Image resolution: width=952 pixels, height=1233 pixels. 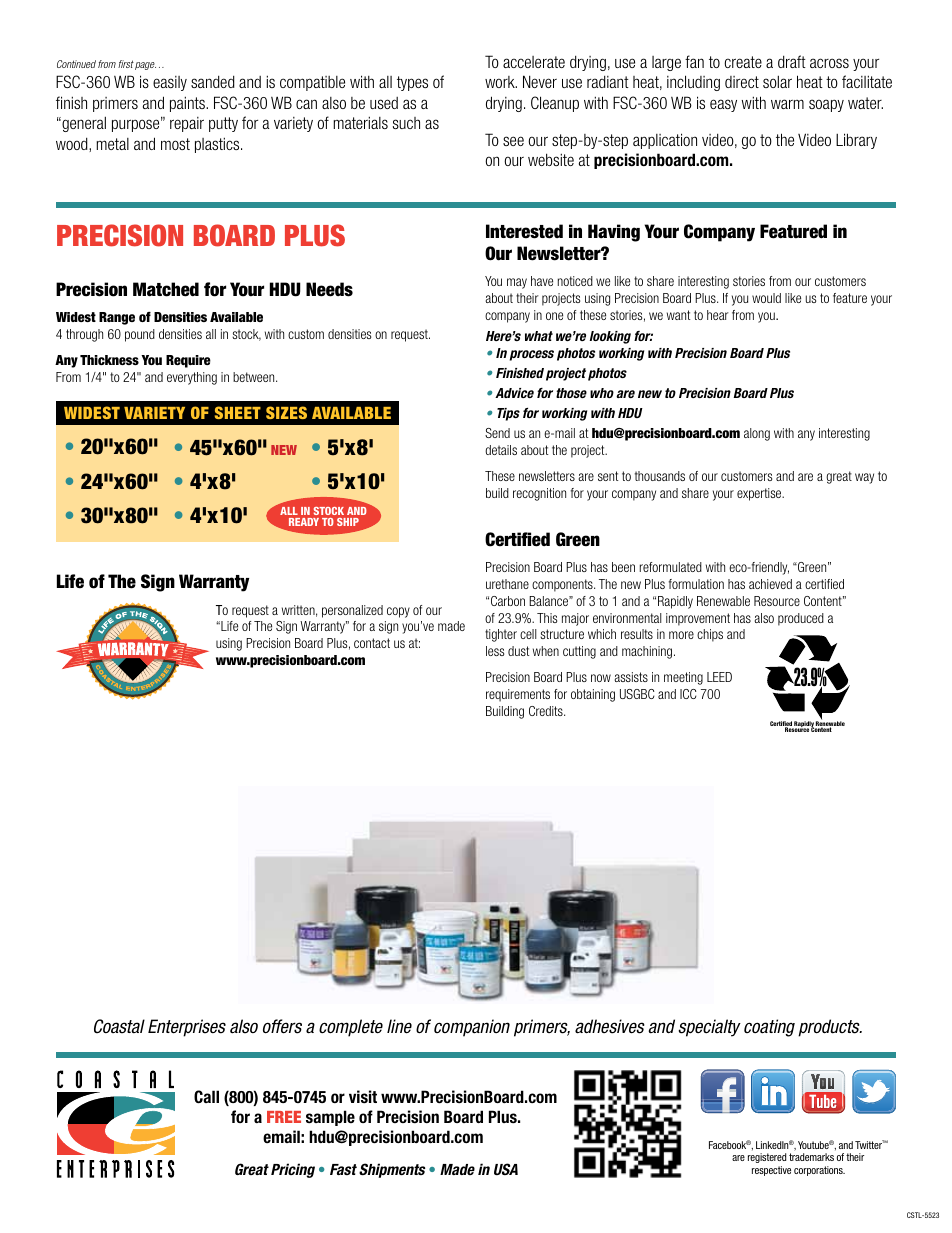 I want to click on produced, so click(x=801, y=619).
